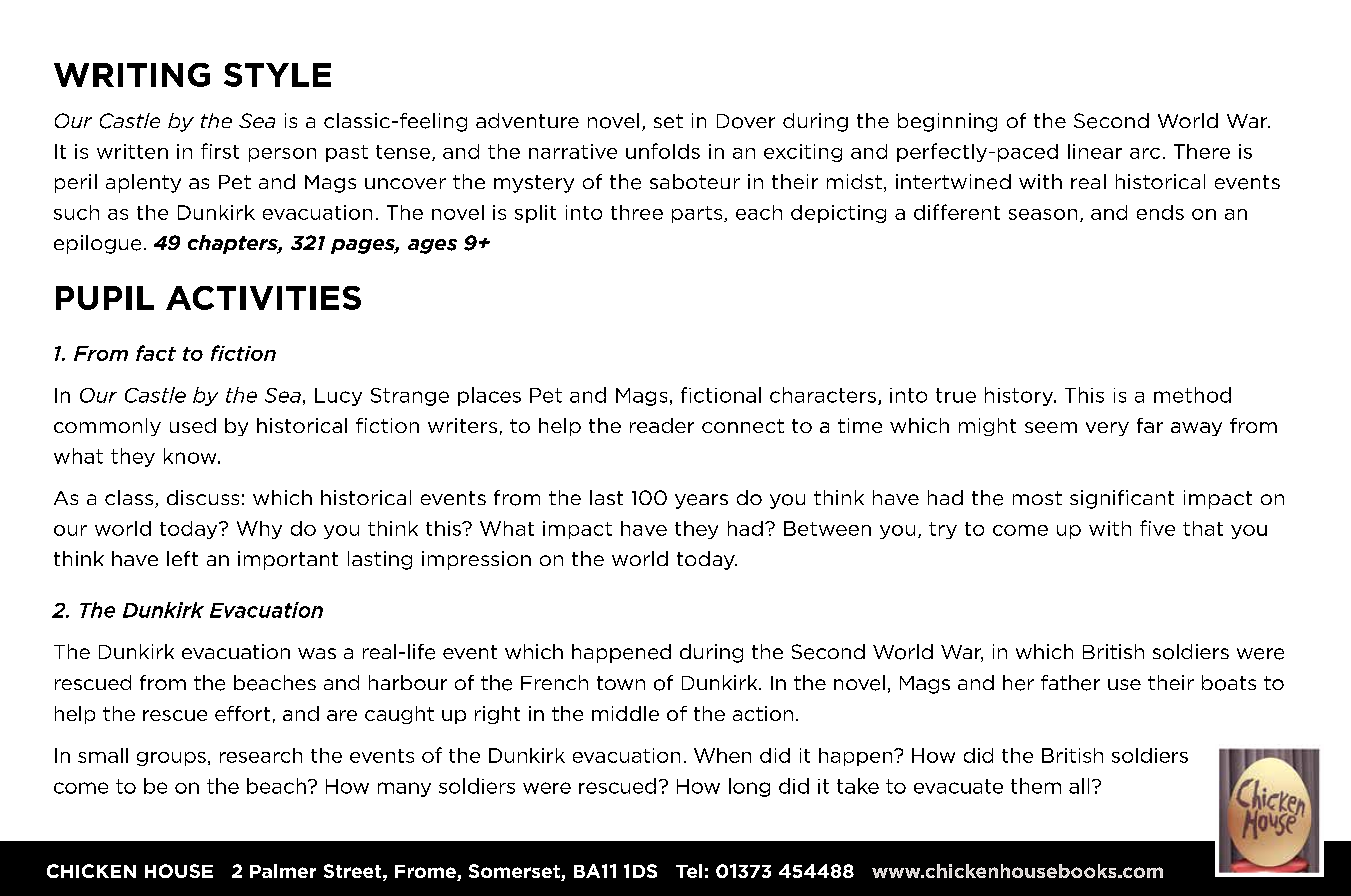 This screenshot has height=896, width=1351. I want to click on left, so click(182, 558).
